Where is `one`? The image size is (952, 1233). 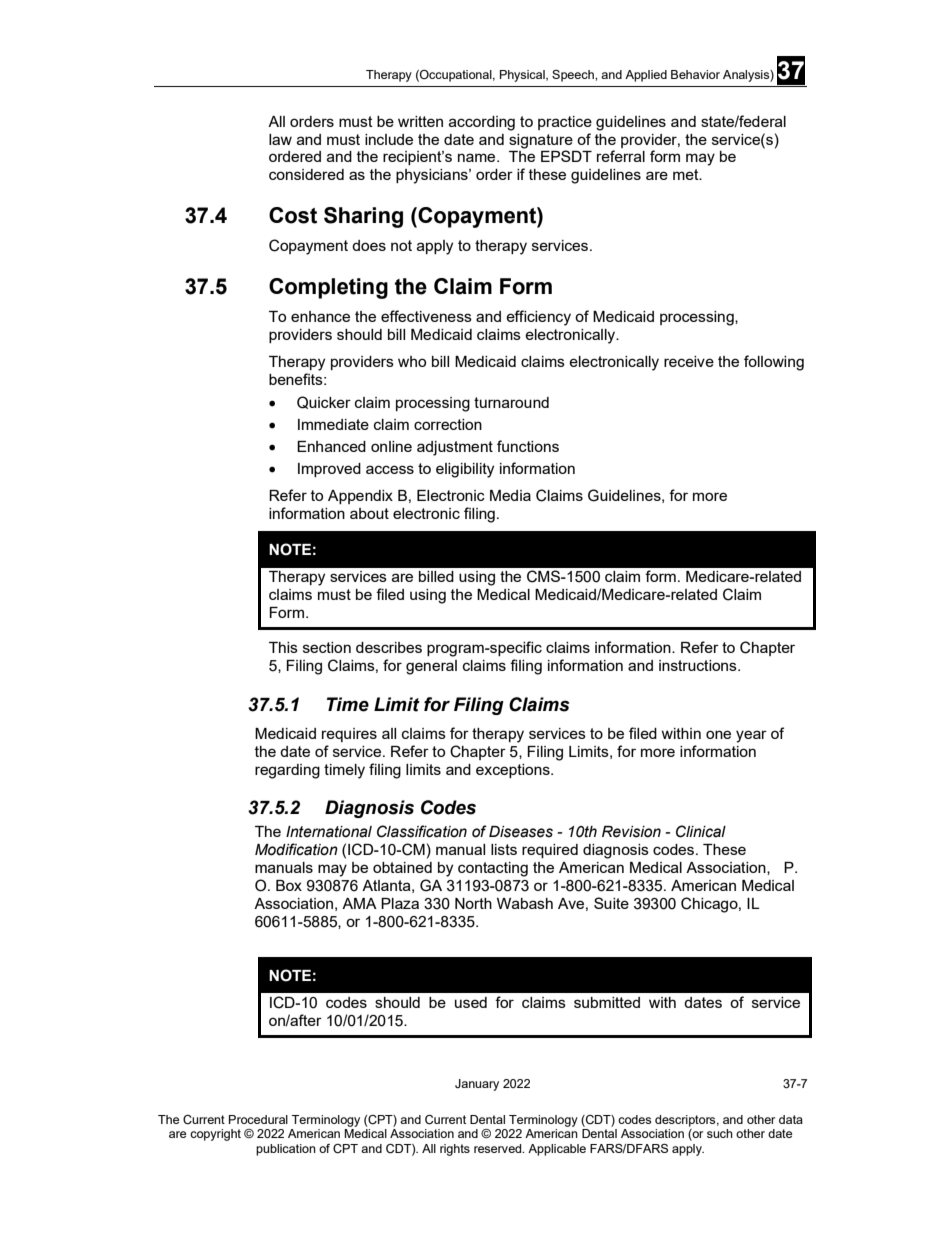 one is located at coordinates (718, 734).
